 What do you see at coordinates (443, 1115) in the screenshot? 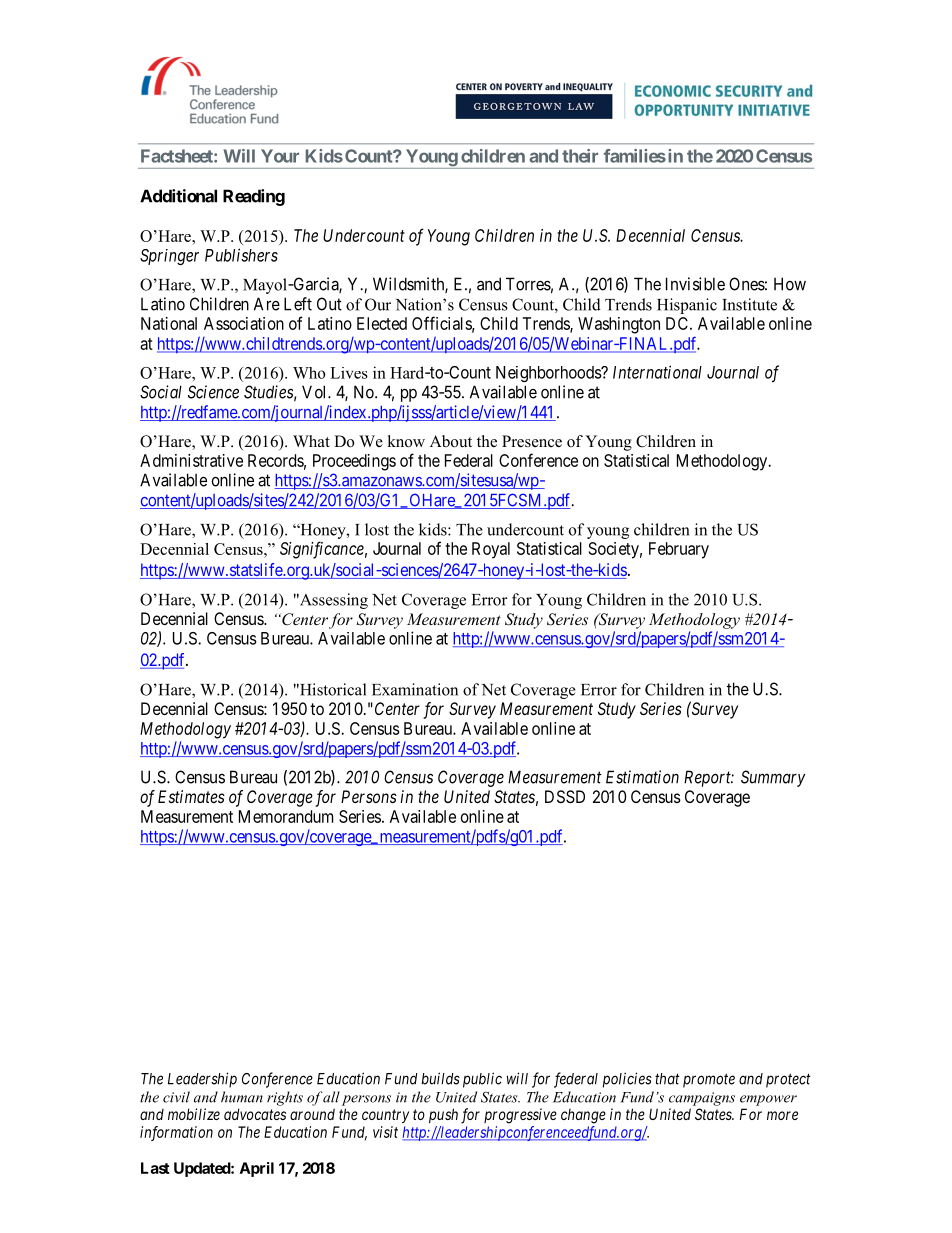
I see `push` at bounding box center [443, 1115].
